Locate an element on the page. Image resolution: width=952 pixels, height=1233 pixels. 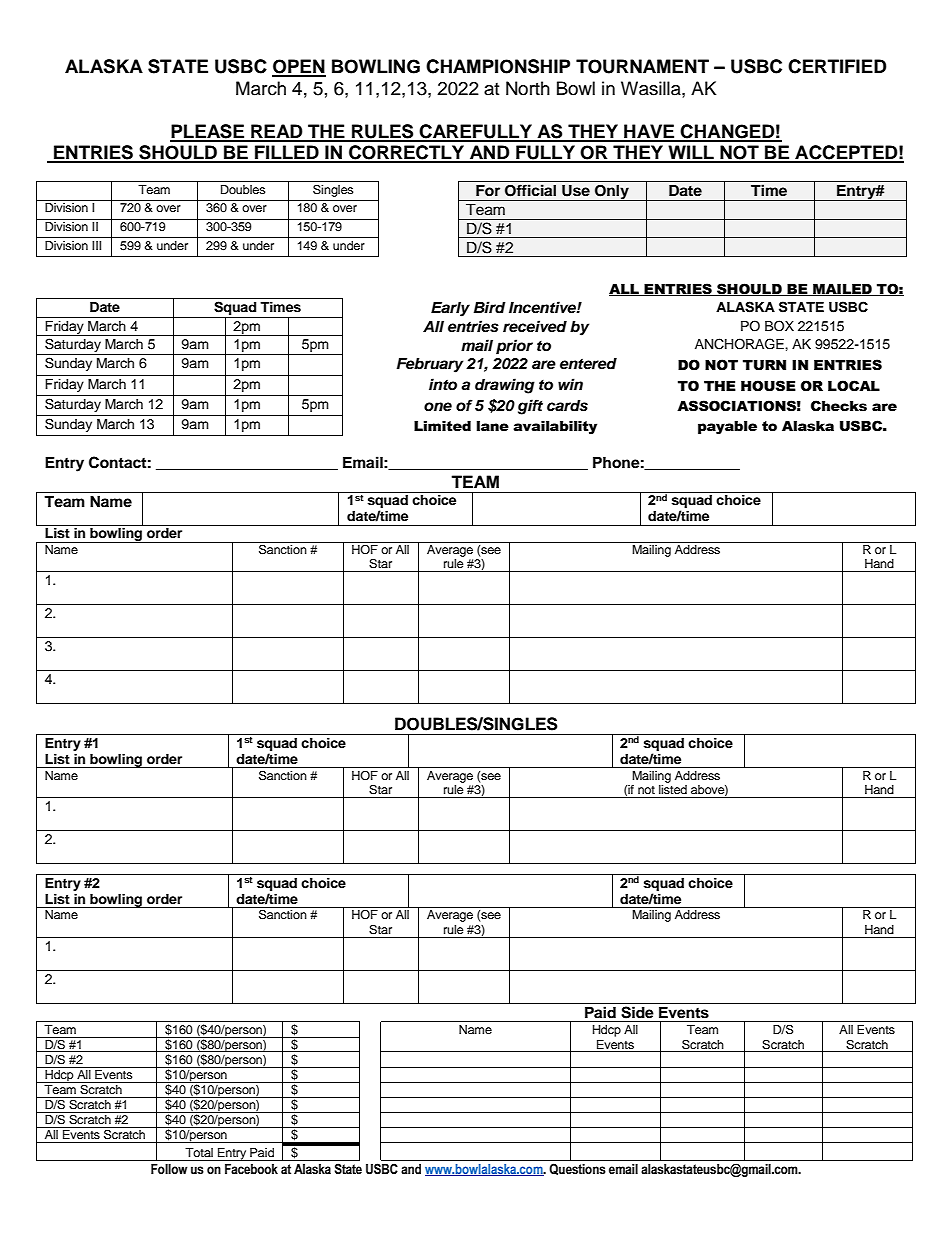
PLEASE is located at coordinates (208, 132).
